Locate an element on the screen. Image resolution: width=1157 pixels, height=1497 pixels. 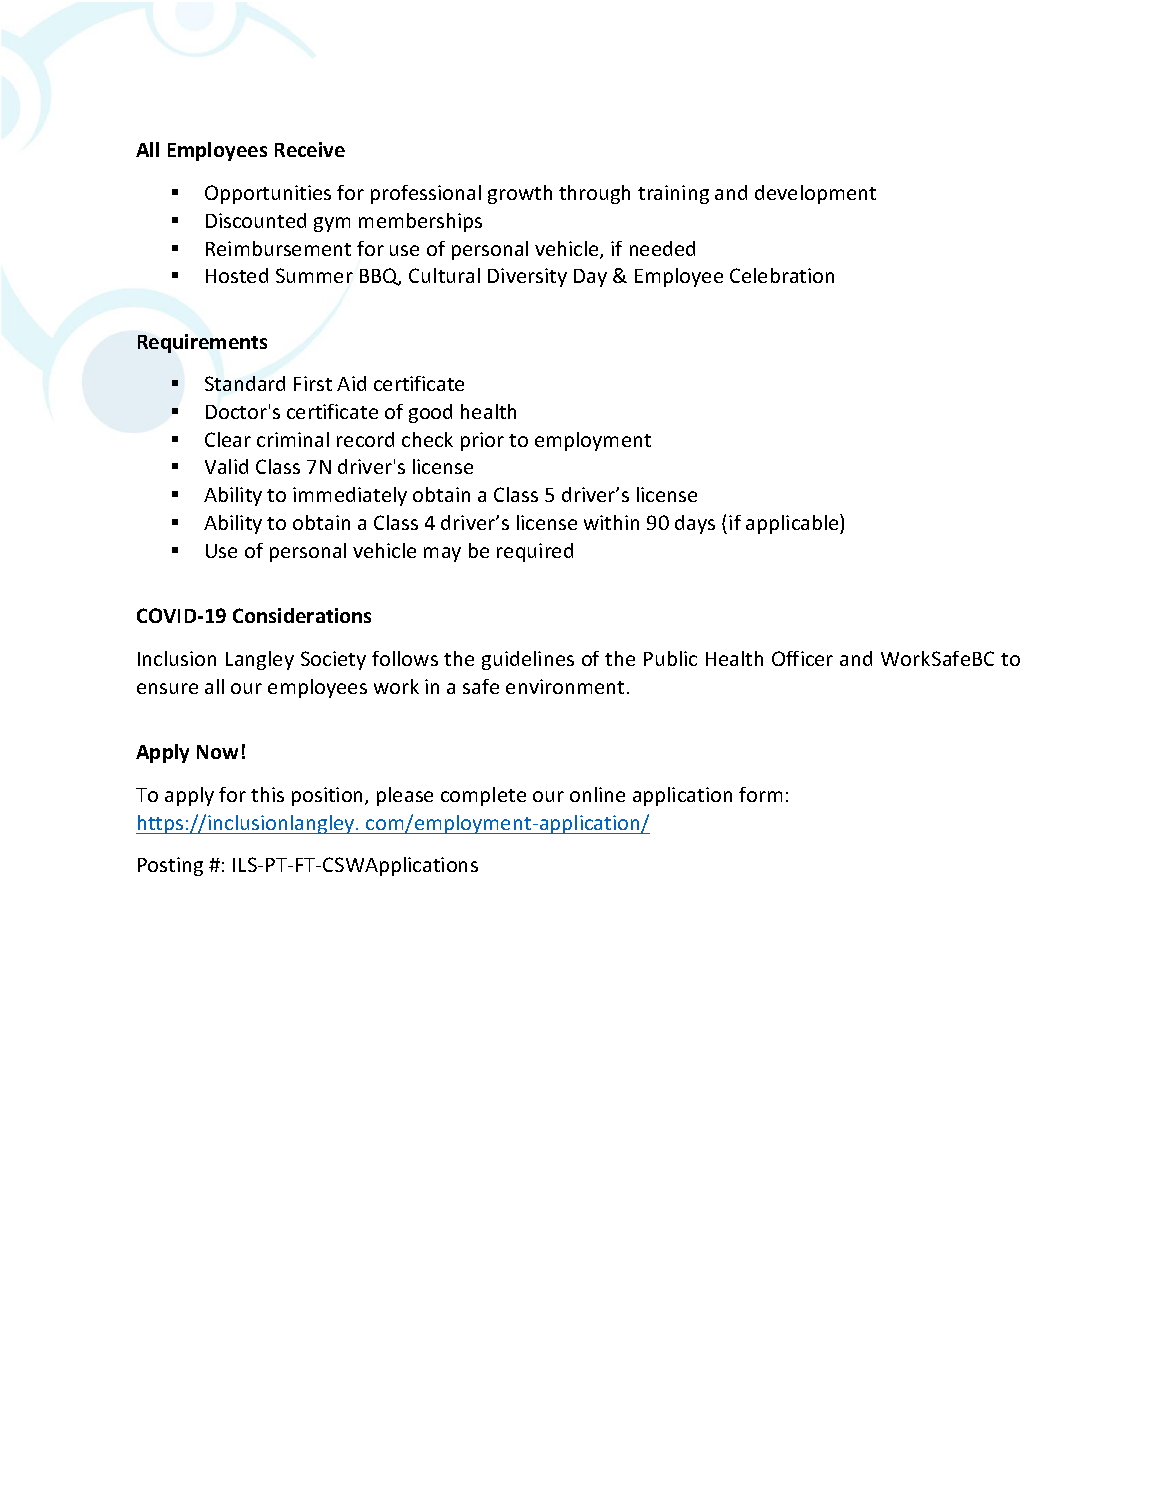
Officer is located at coordinates (802, 658).
